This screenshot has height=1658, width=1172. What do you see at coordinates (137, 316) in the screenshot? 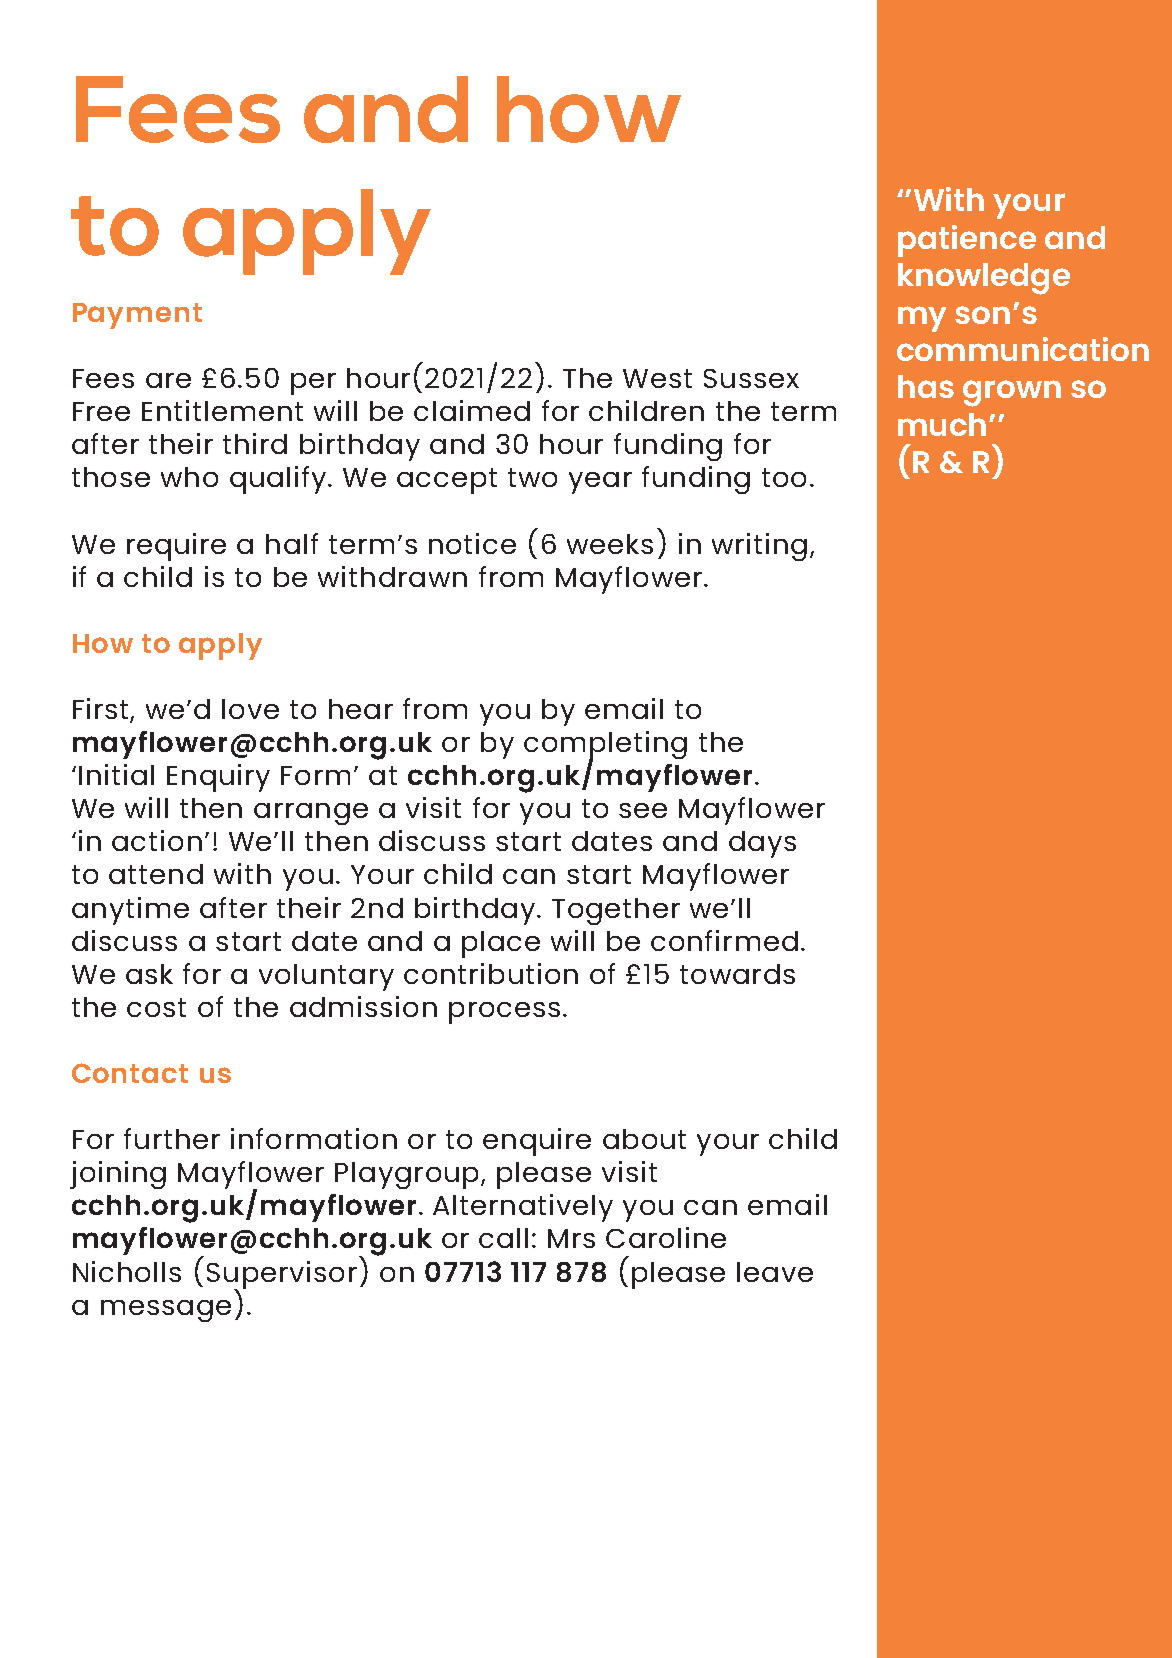
I see `Payment` at bounding box center [137, 316].
